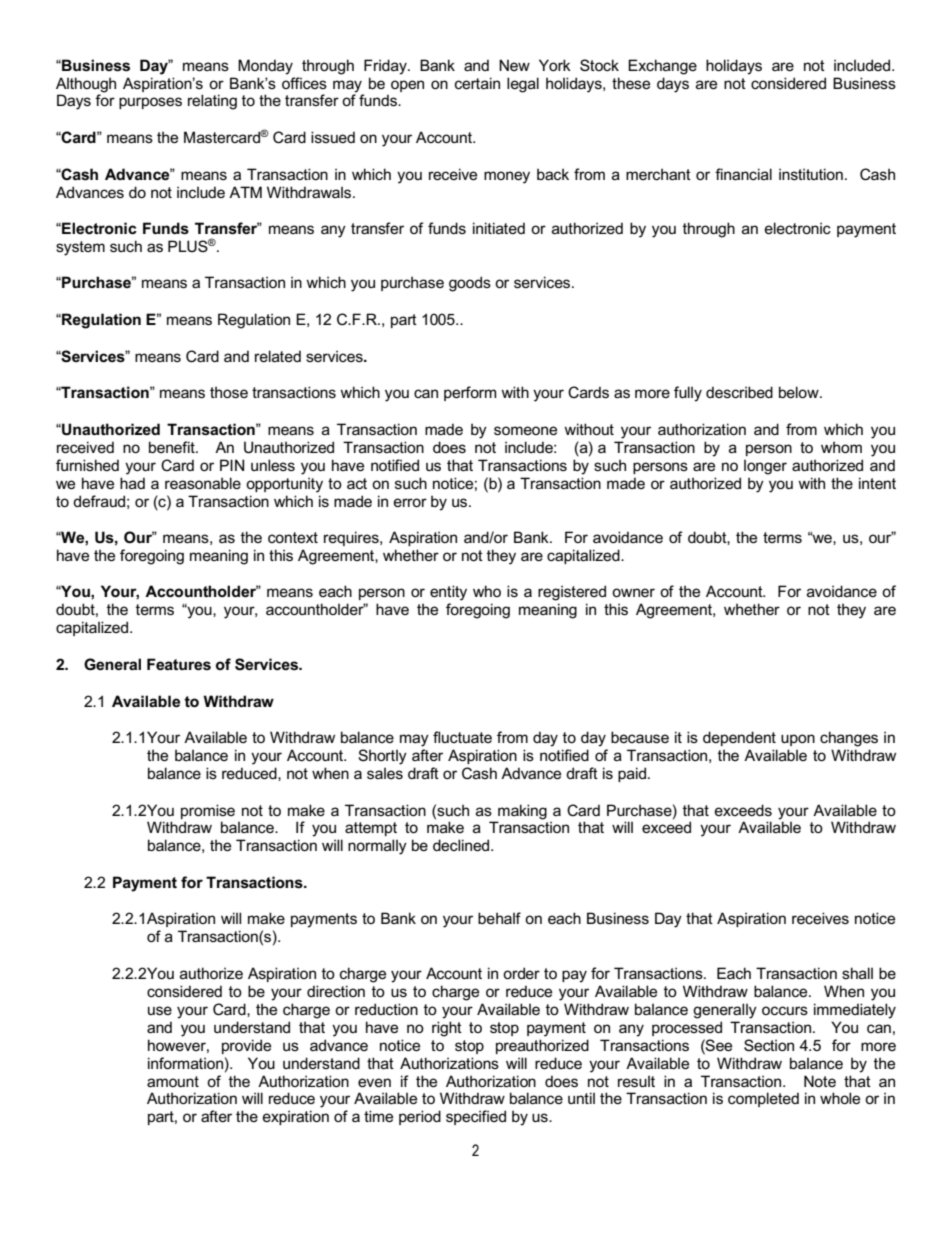 This screenshot has height=1233, width=952. I want to click on amount, so click(173, 1081).
